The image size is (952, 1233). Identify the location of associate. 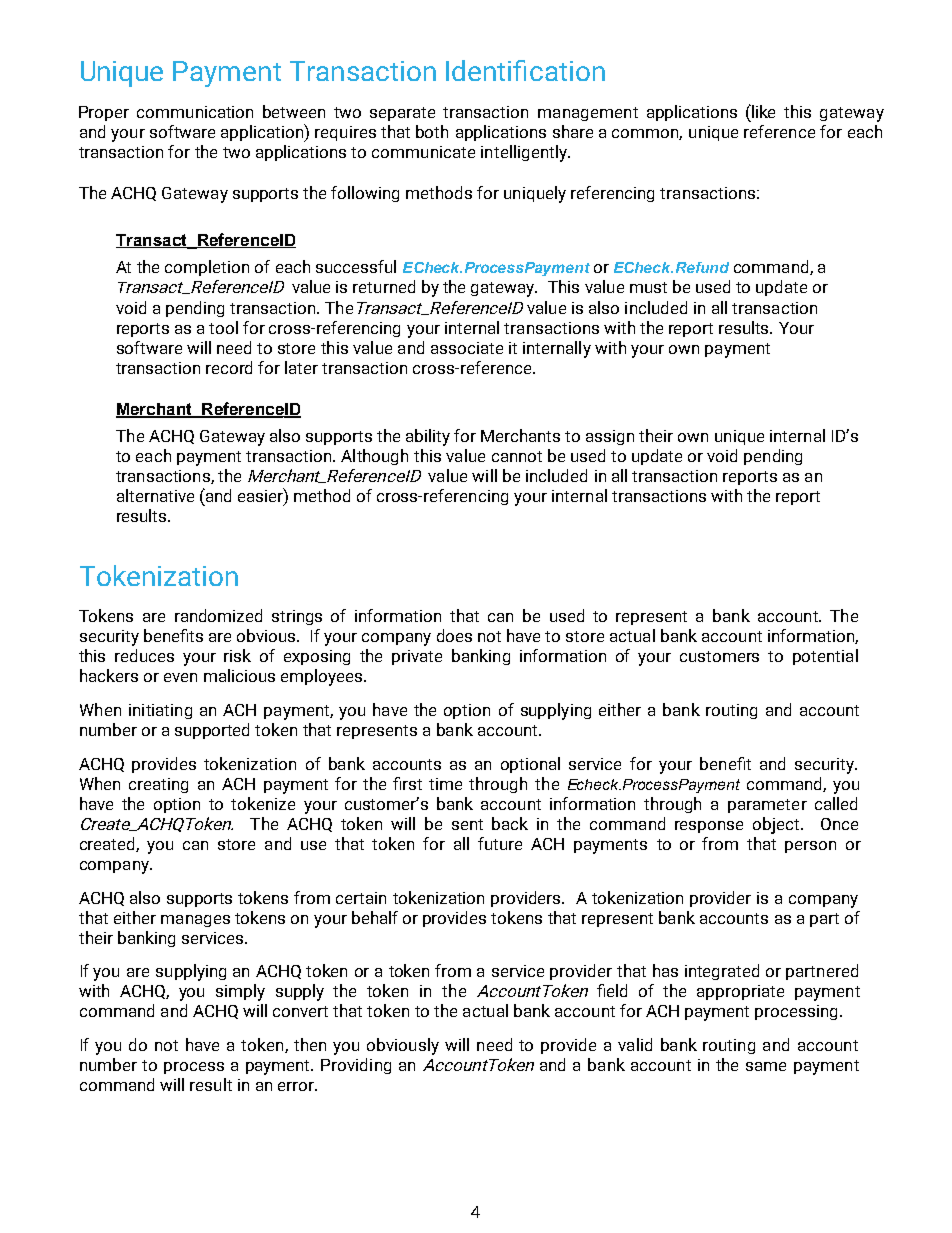
(467, 348).
